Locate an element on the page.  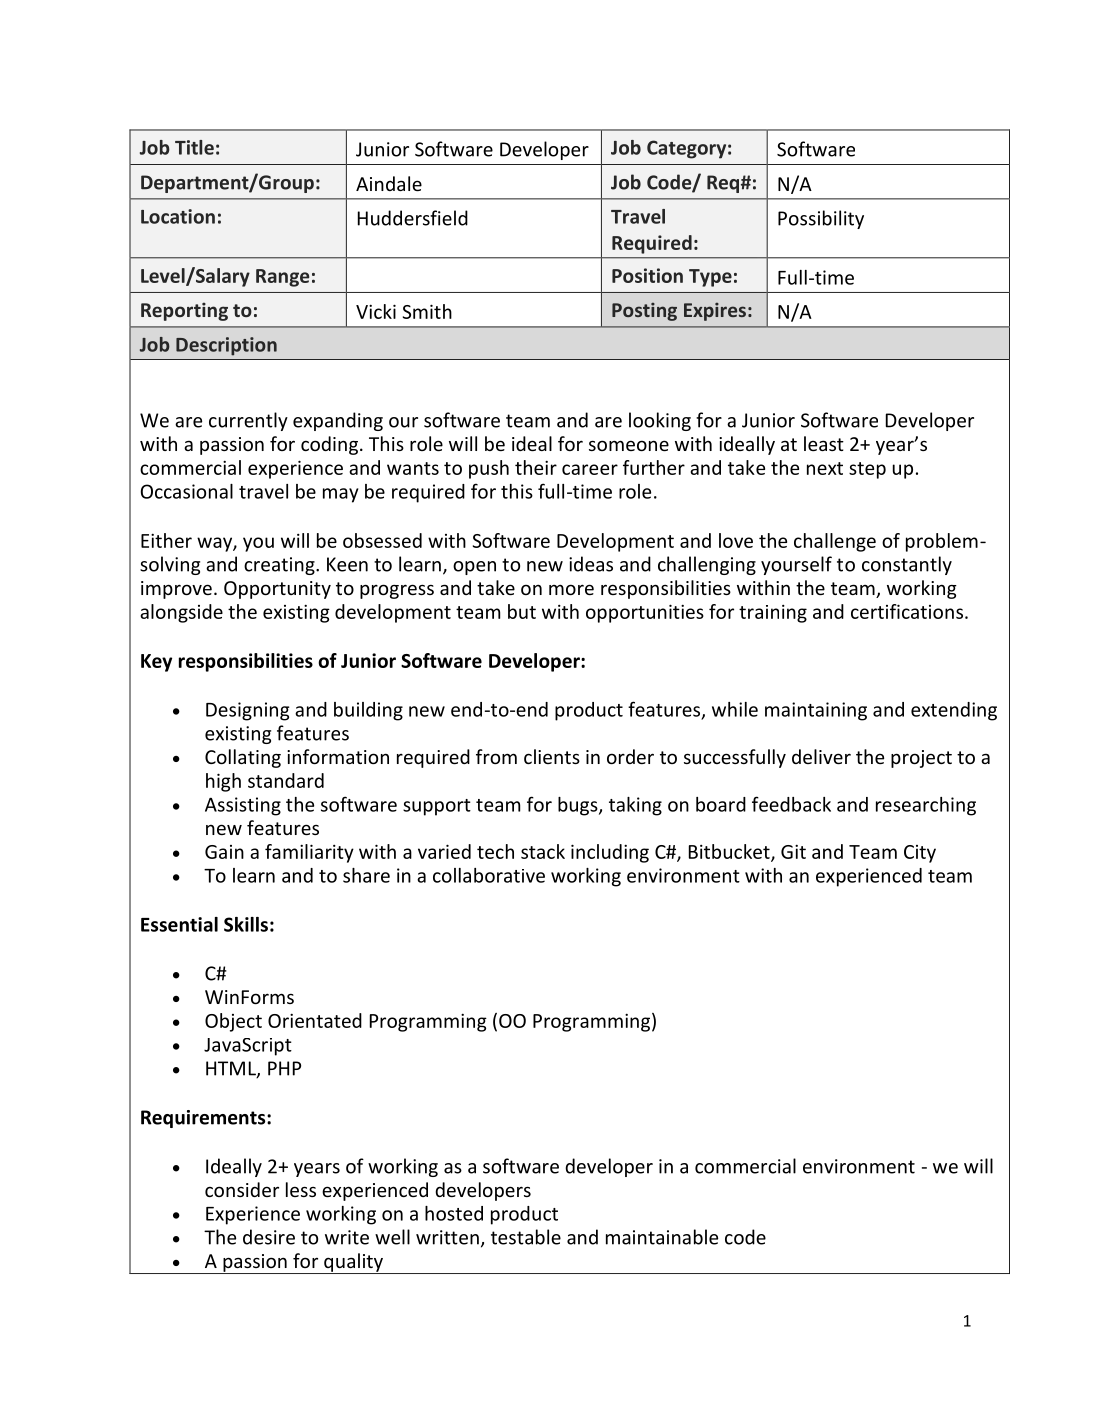
currently is located at coordinates (248, 421).
